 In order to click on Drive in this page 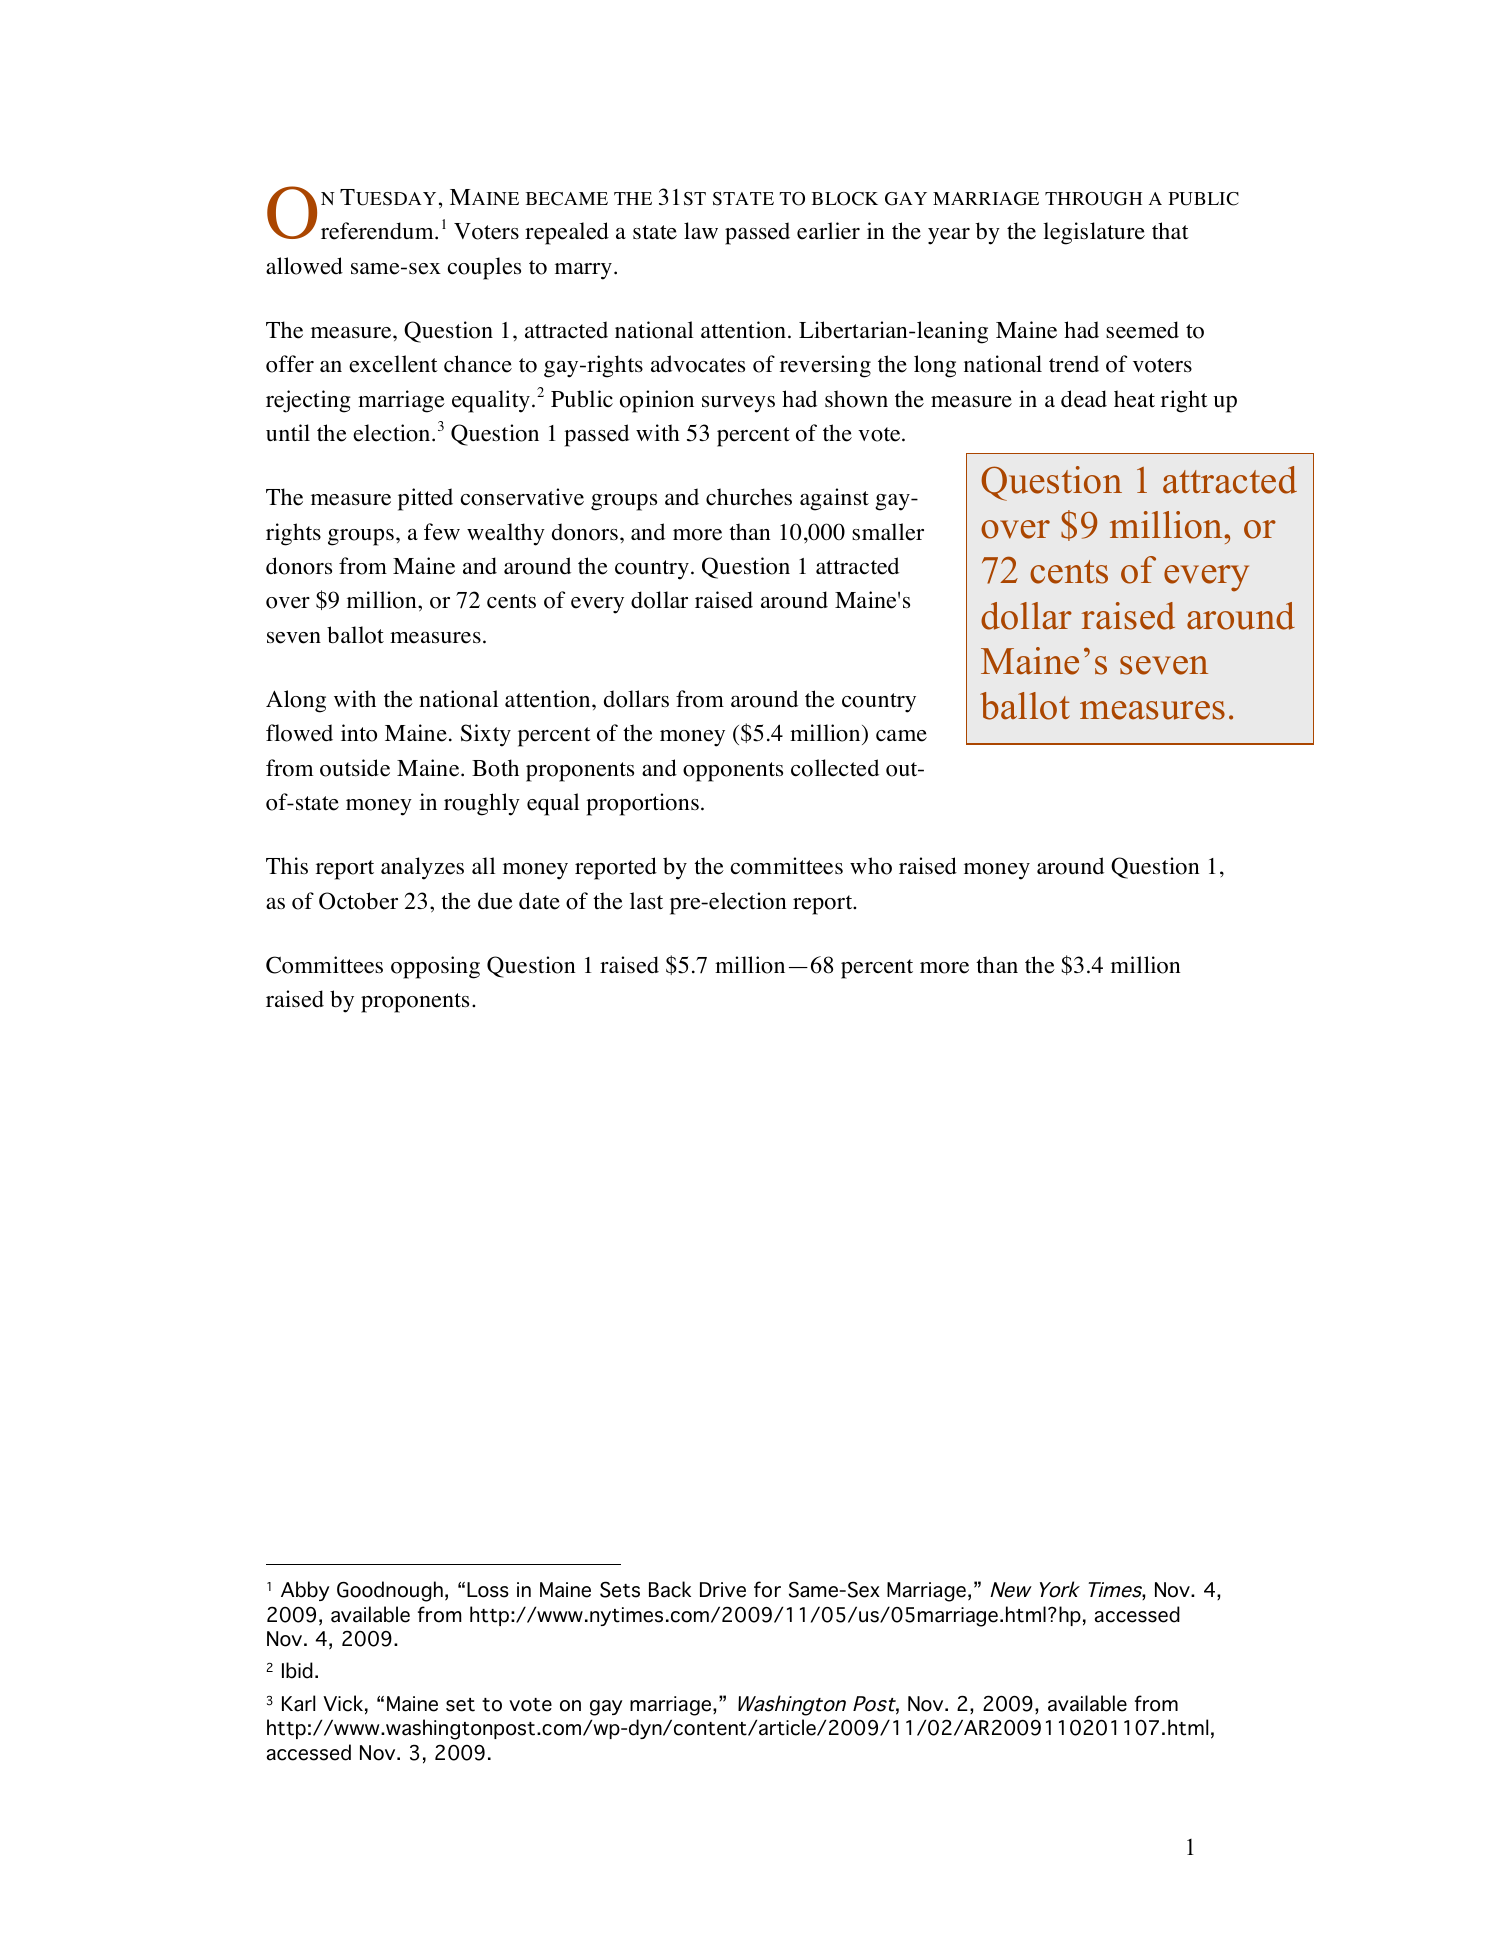, I will do `click(723, 1590)`.
